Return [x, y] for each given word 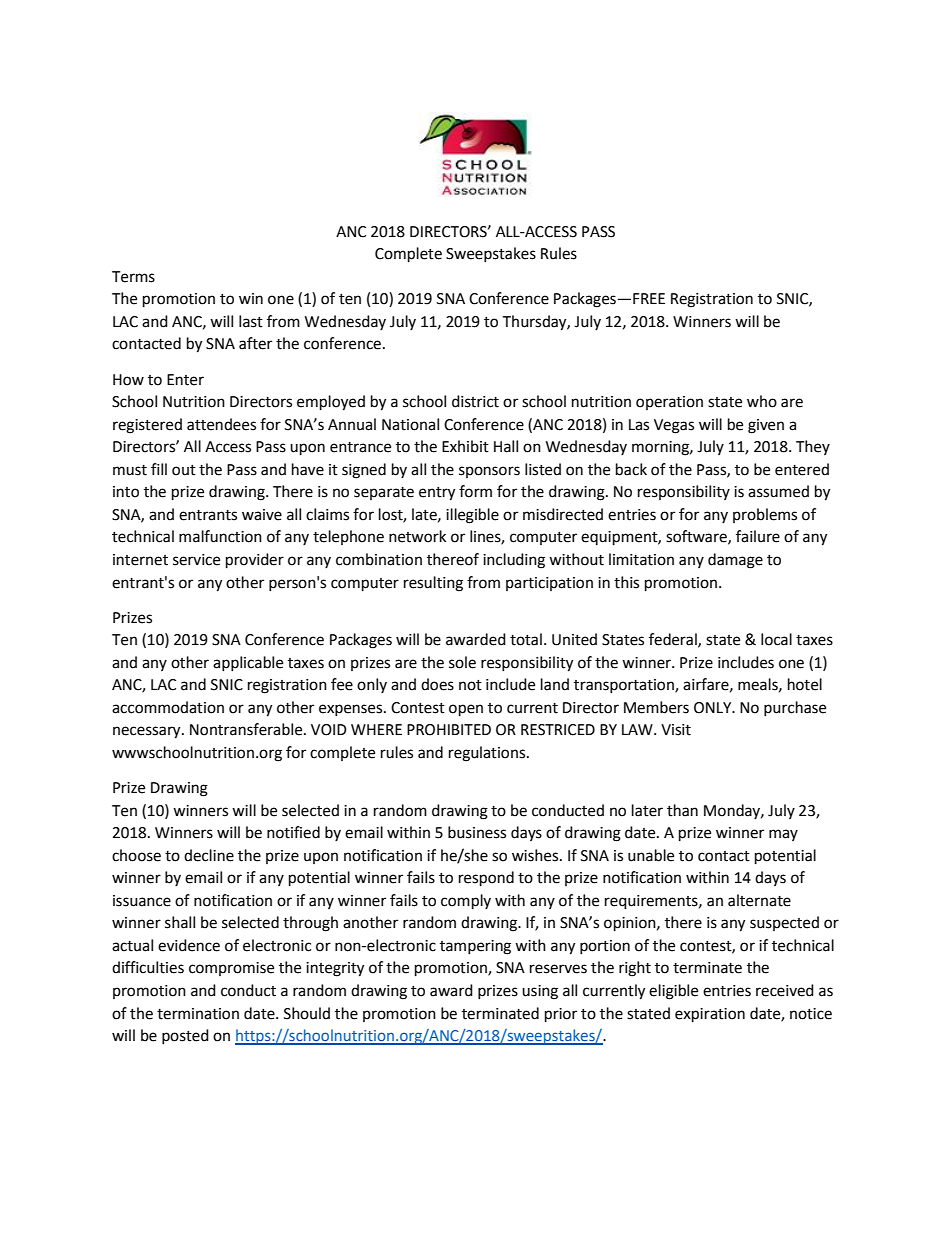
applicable [248, 663]
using [540, 992]
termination [198, 1014]
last [251, 321]
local [776, 639]
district [475, 401]
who [762, 401]
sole [462, 662]
